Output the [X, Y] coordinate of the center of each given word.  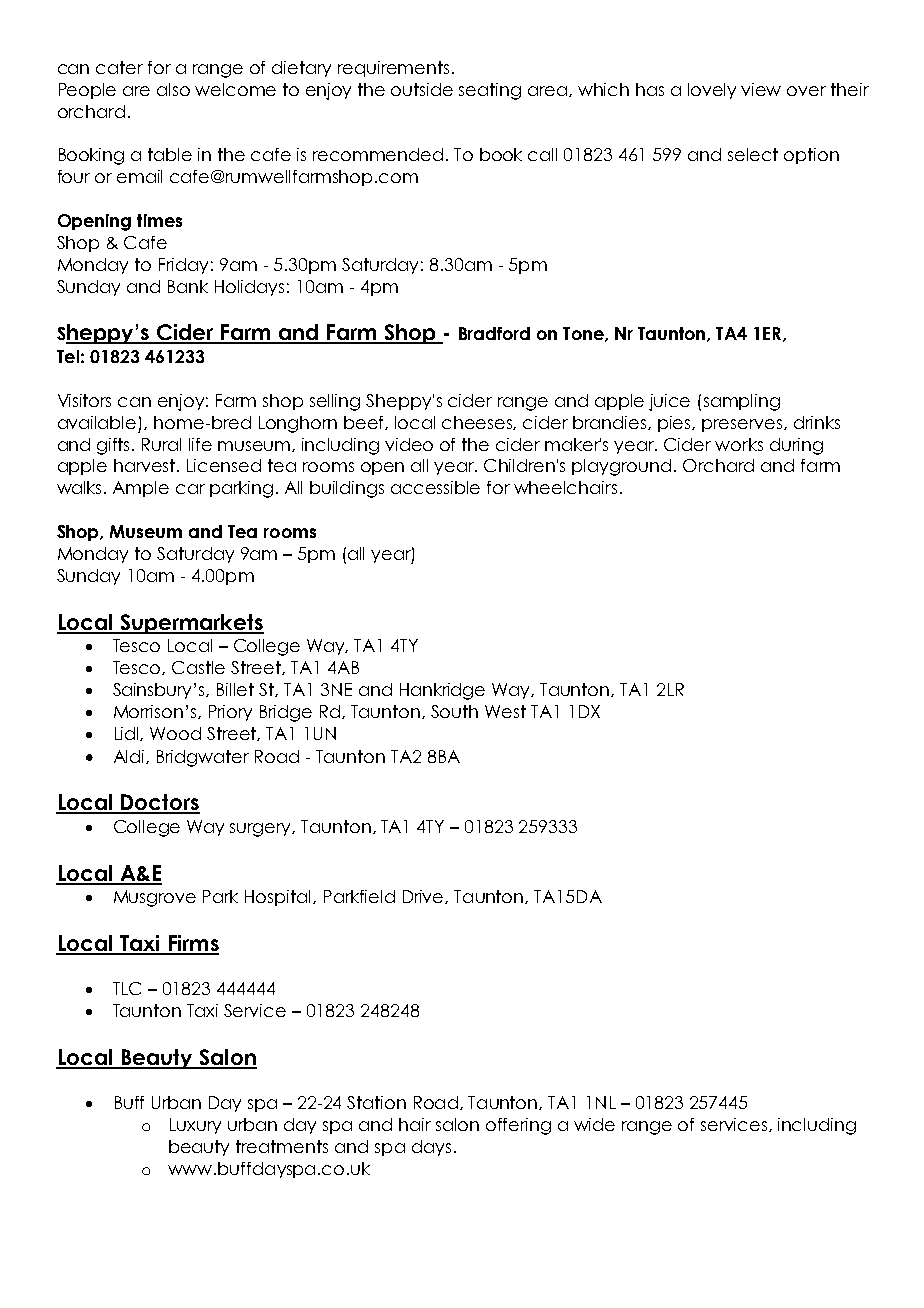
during [796, 446]
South [454, 711]
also [173, 89]
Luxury [195, 1126]
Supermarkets [191, 624]
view [761, 89]
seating [490, 91]
